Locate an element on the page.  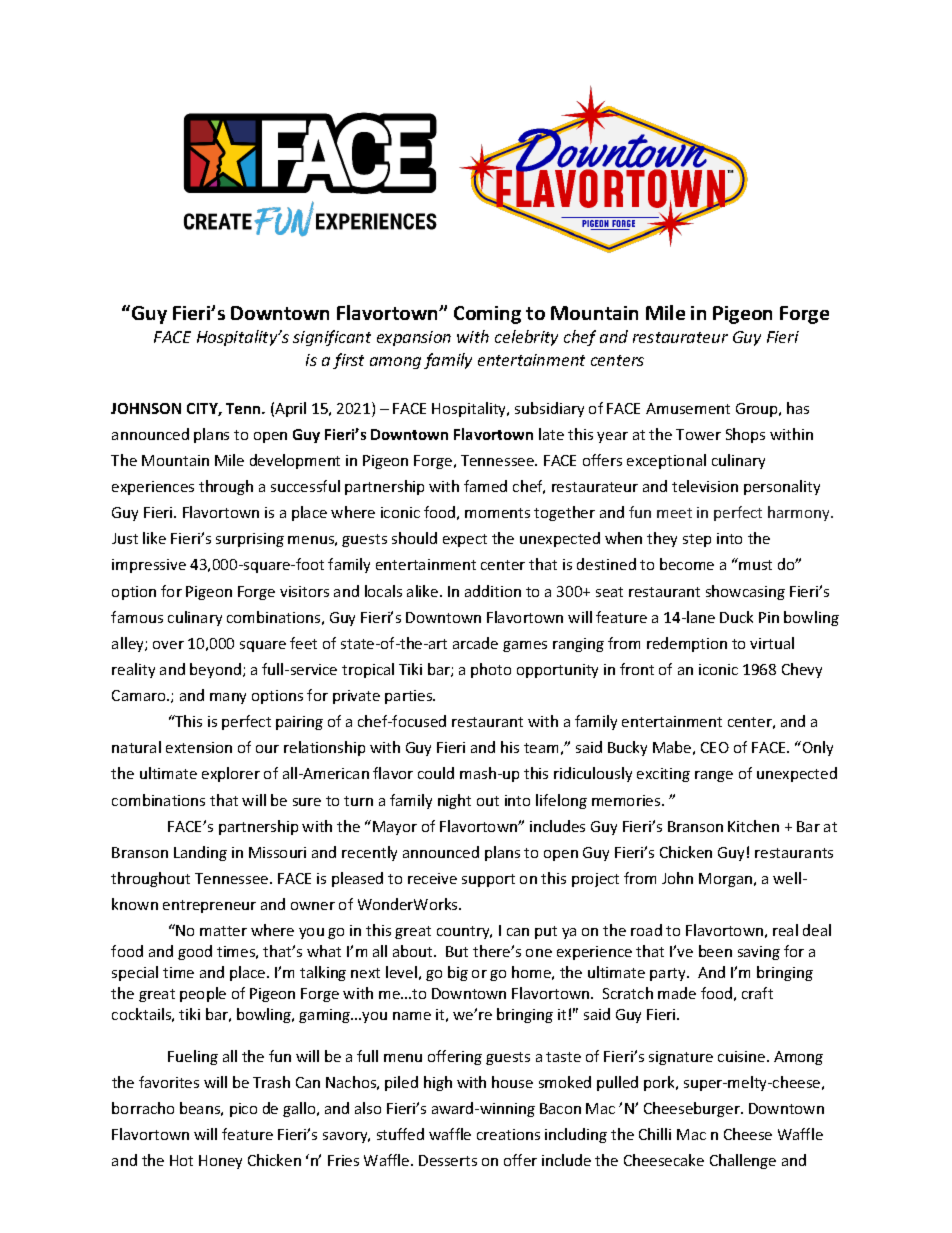
But is located at coordinates (457, 951).
